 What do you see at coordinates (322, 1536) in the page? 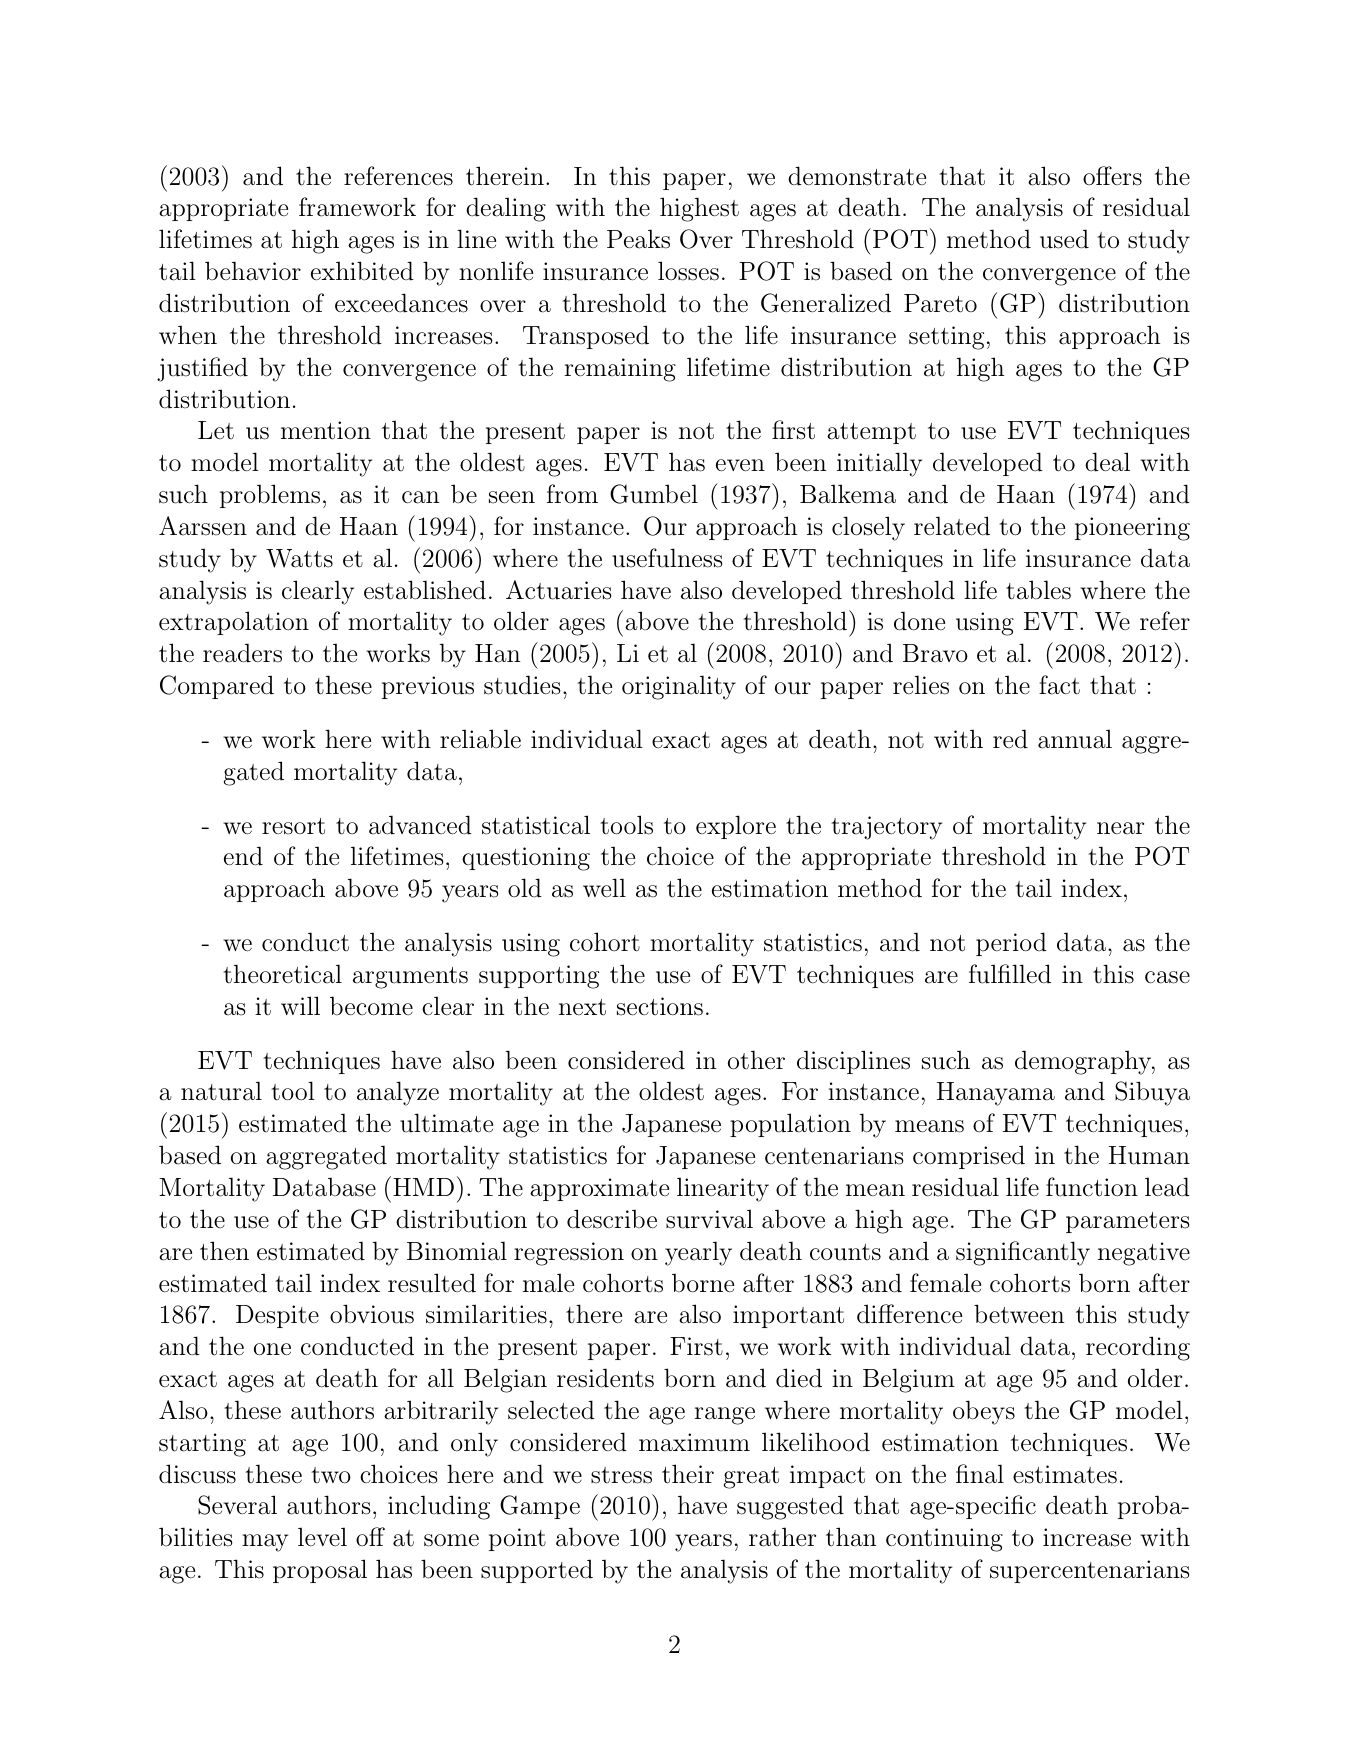
I see `level` at bounding box center [322, 1536].
